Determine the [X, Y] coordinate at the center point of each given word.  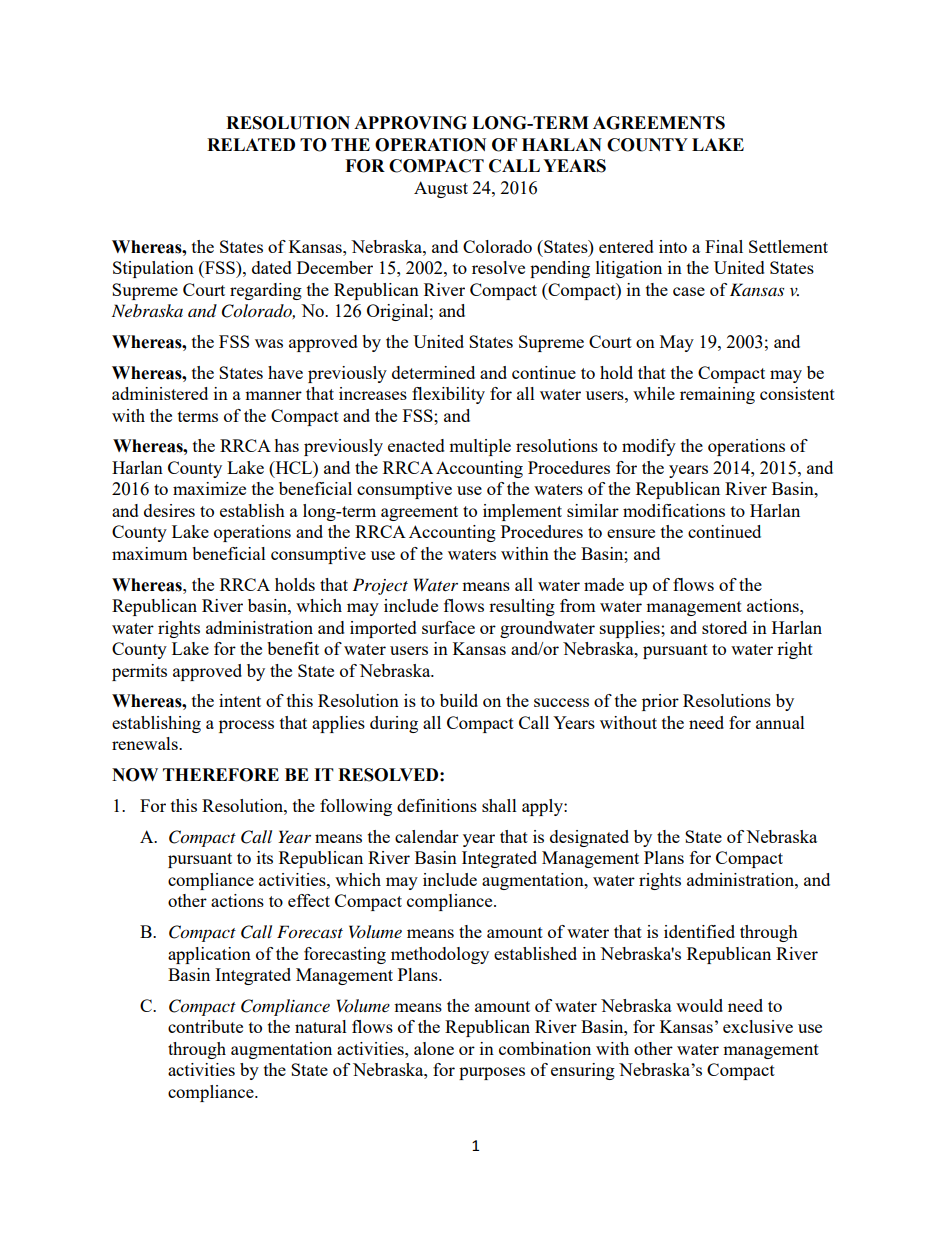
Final [724, 246]
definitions [437, 805]
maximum [150, 553]
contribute [205, 1026]
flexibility [448, 395]
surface [448, 627]
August [441, 189]
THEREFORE [221, 775]
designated [589, 838]
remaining [717, 395]
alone [434, 1048]
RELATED [251, 144]
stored [724, 627]
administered [160, 393]
